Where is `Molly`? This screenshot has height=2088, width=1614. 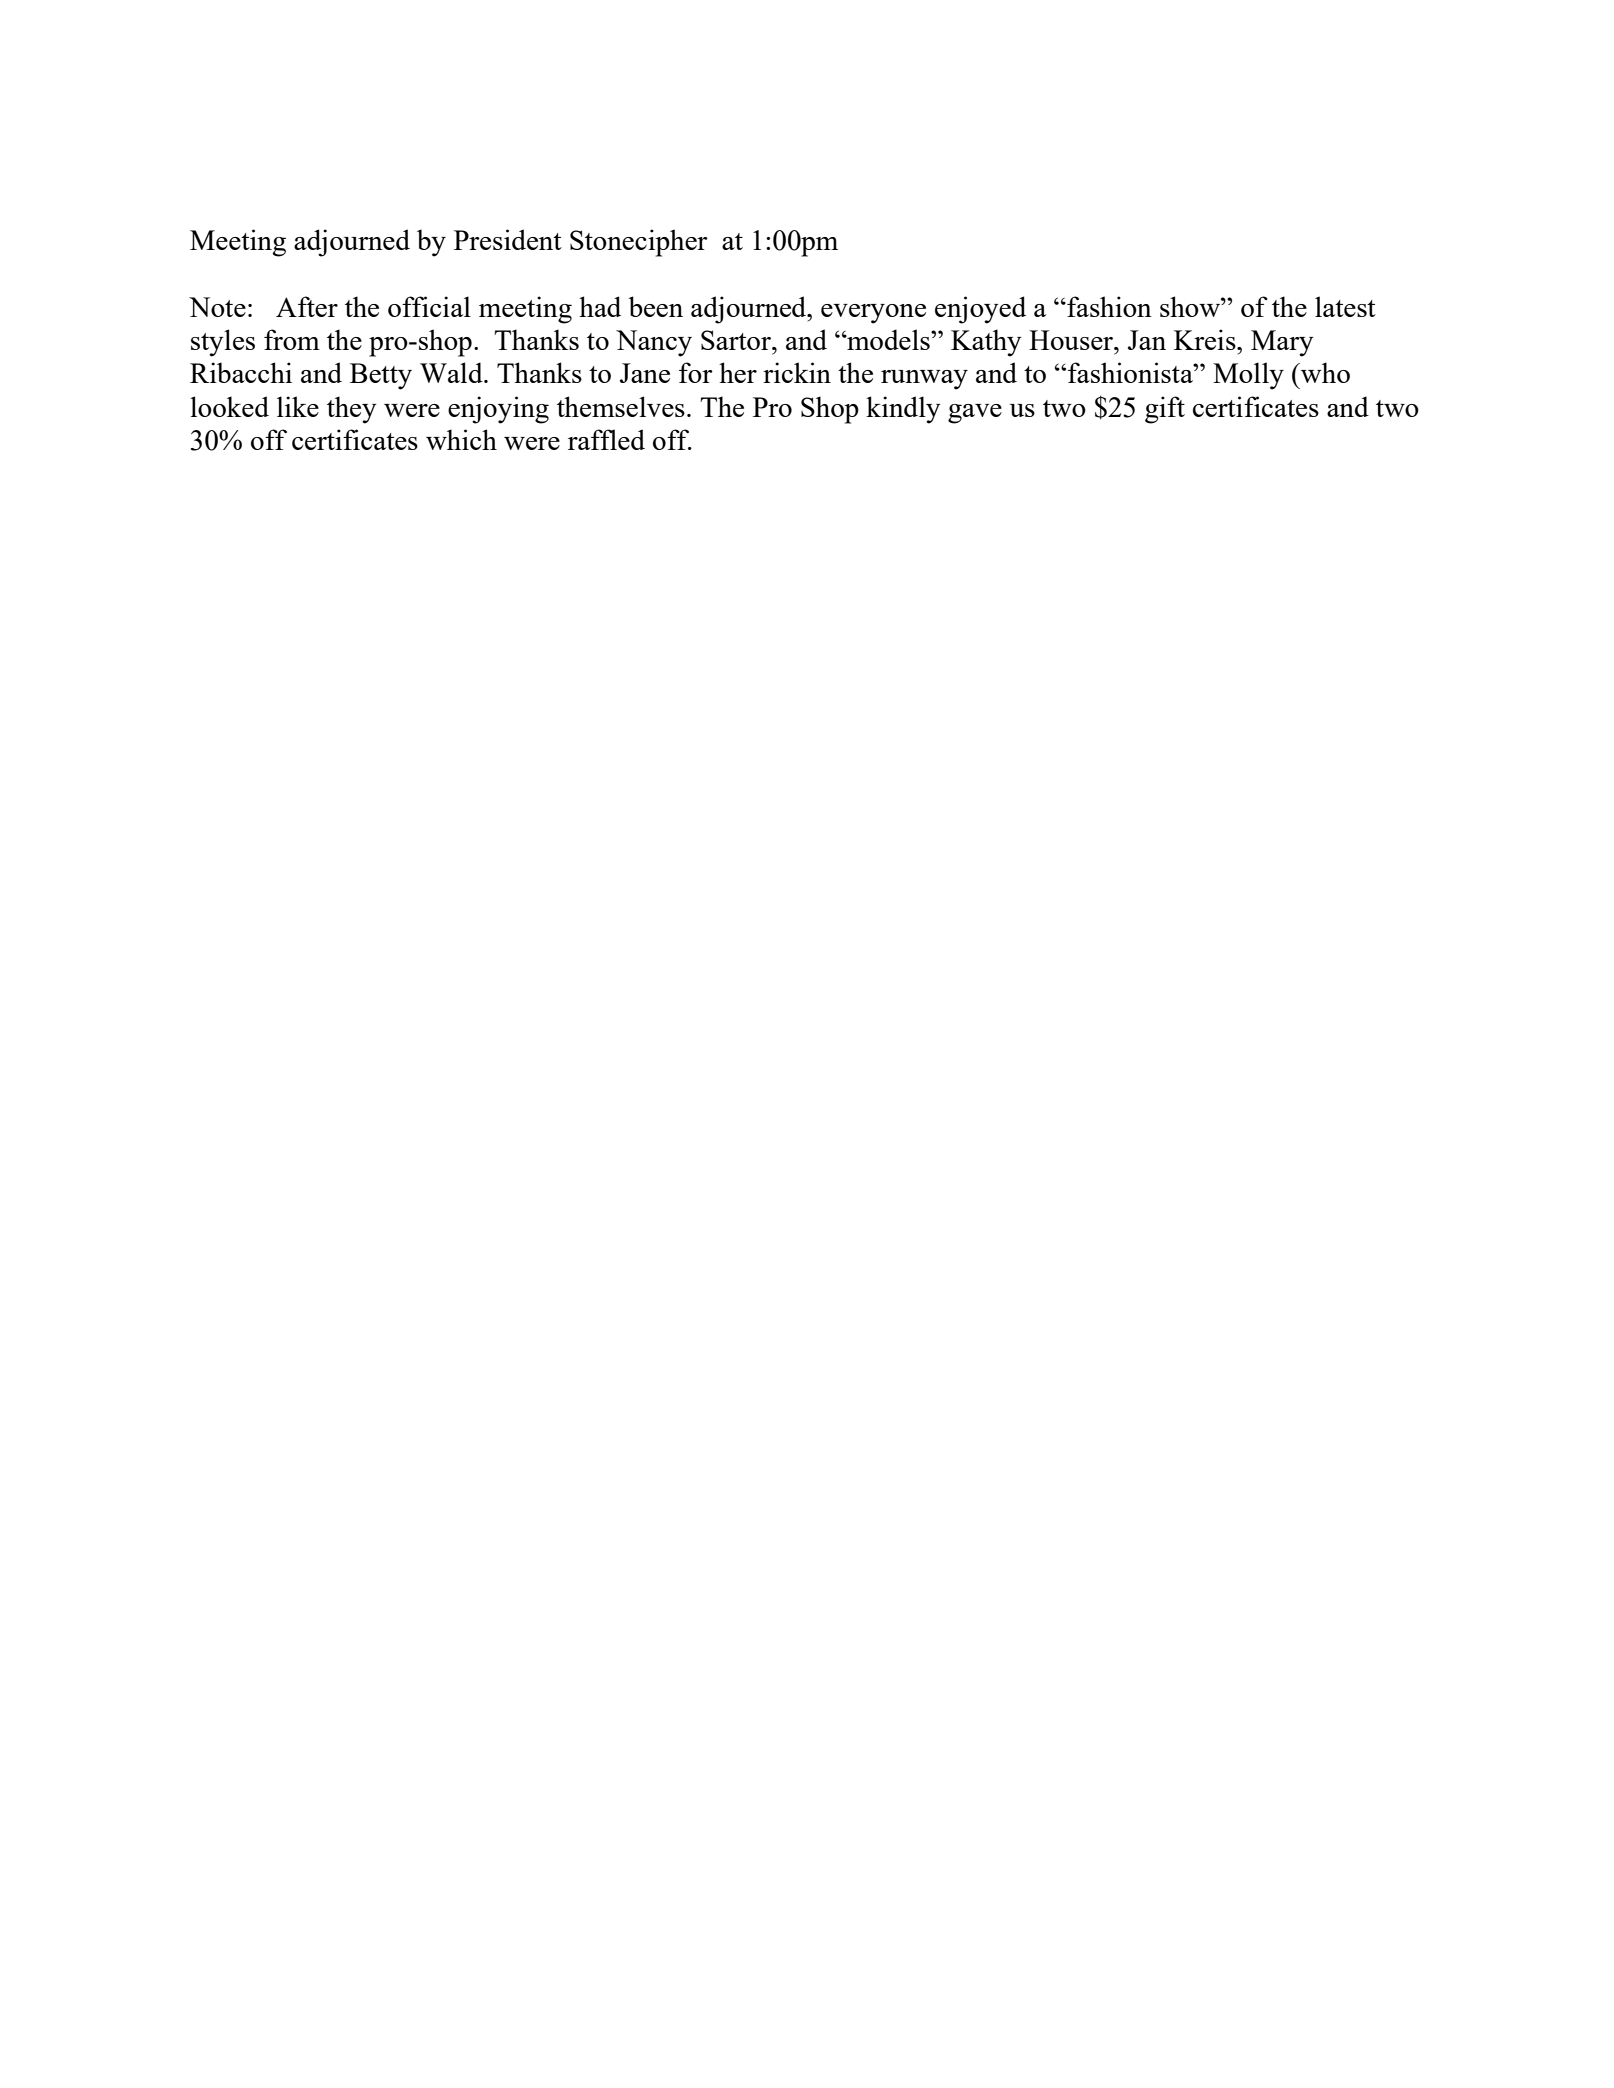 Molly is located at coordinates (1248, 376).
